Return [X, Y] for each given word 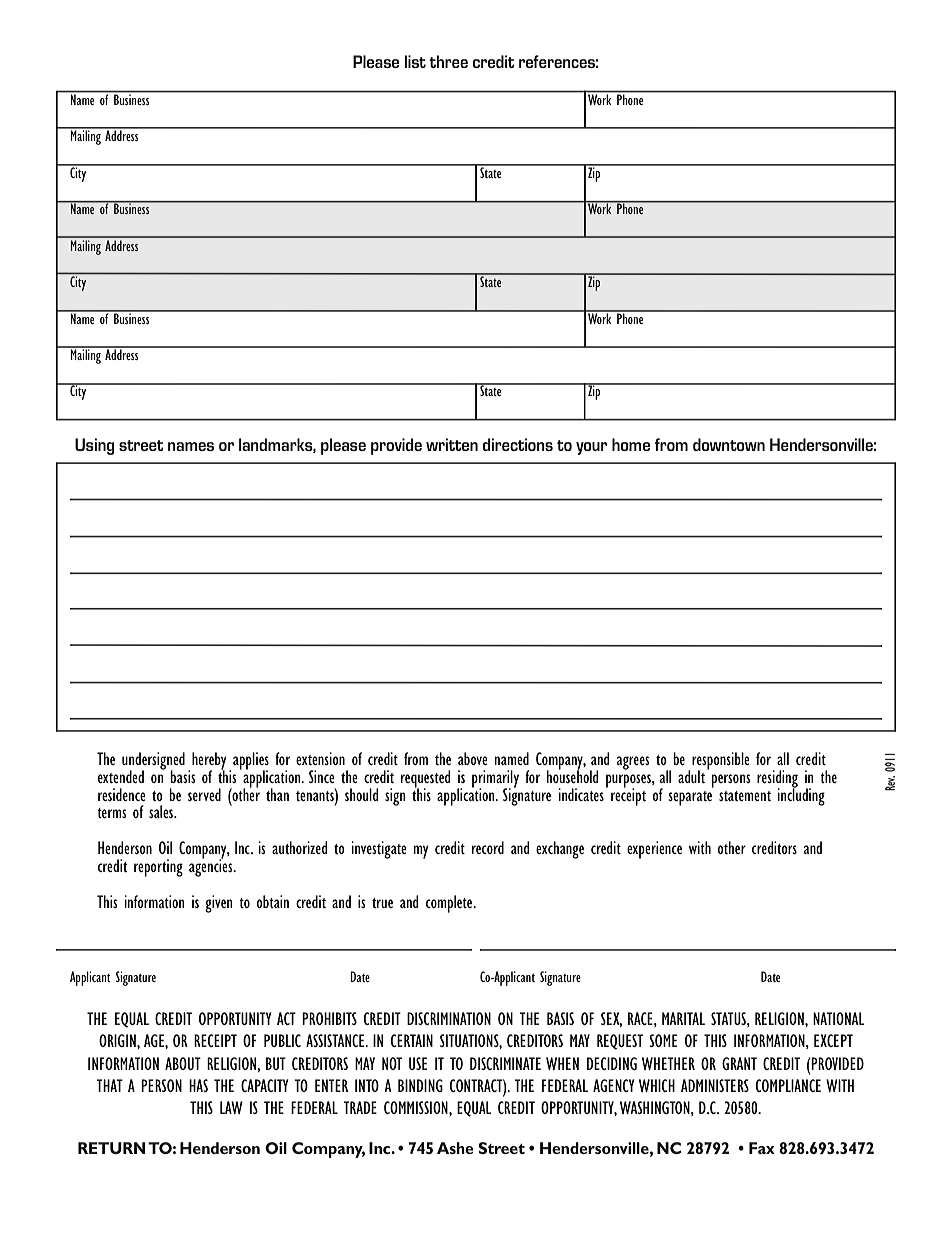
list [415, 61]
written [452, 444]
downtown [729, 444]
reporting [158, 868]
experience [654, 850]
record [488, 847]
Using [95, 446]
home [631, 444]
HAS [198, 1085]
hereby [209, 762]
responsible [721, 762]
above [473, 758]
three [448, 61]
